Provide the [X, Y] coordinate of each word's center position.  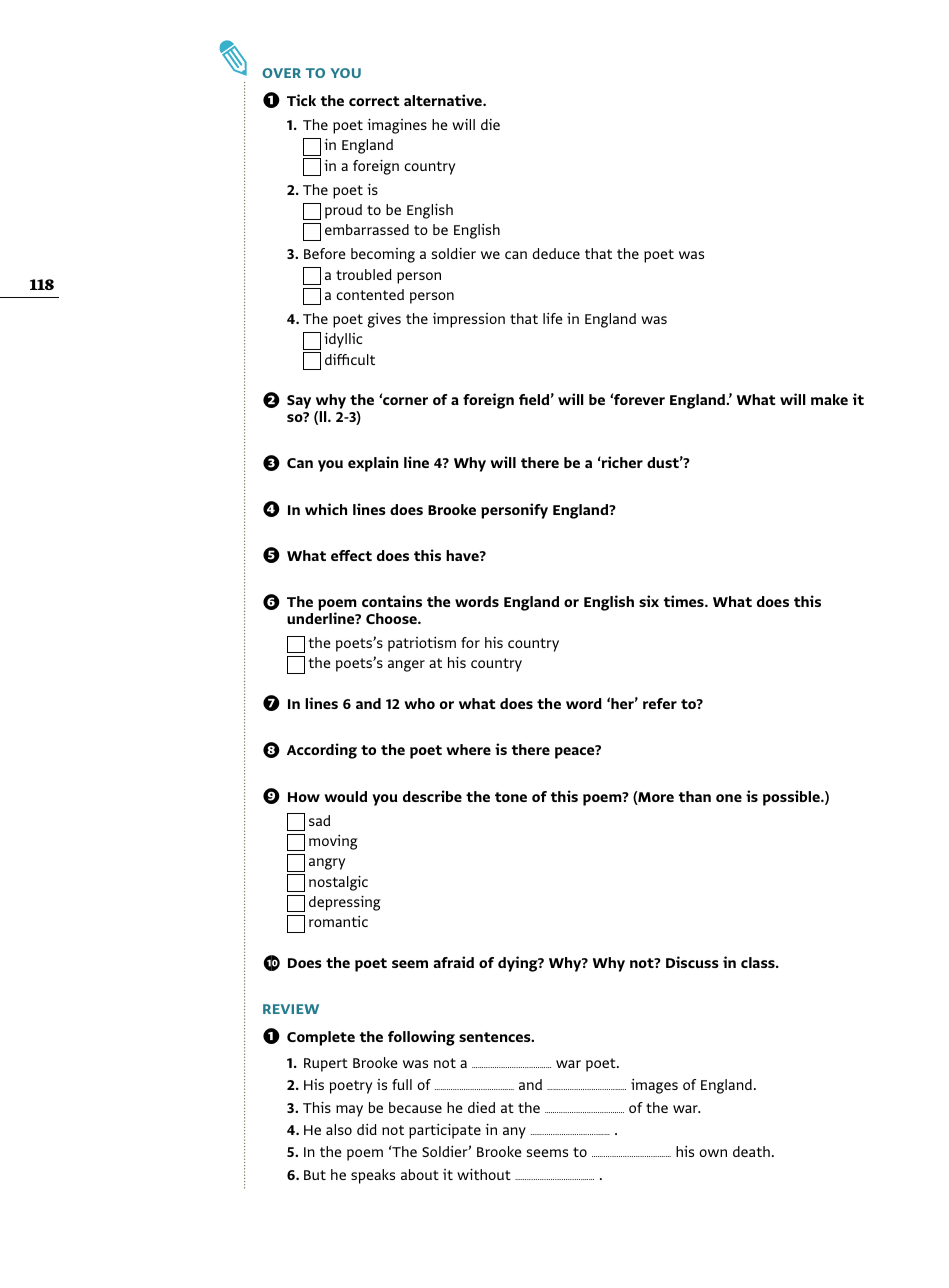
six [649, 601]
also [339, 1129]
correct [374, 101]
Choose [392, 618]
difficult [350, 359]
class [759, 962]
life [553, 318]
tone [511, 797]
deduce [556, 253]
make [829, 399]
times [685, 601]
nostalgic [338, 883]
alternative [444, 100]
